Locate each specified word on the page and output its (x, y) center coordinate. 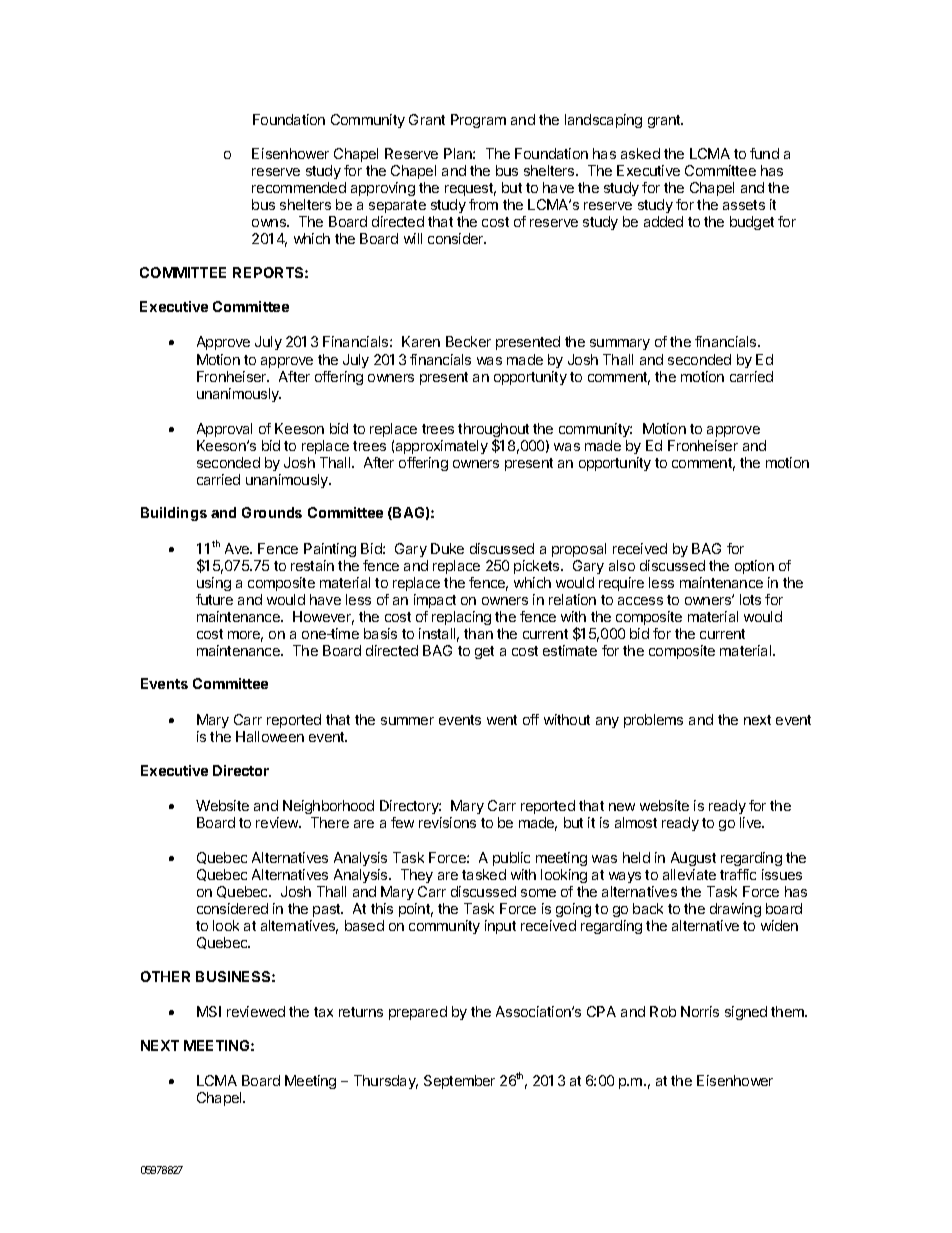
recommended (299, 187)
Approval (224, 430)
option (754, 567)
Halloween (270, 736)
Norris (700, 1011)
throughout (493, 431)
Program (478, 121)
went (502, 720)
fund (764, 153)
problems (653, 721)
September (459, 1082)
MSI (209, 1011)
